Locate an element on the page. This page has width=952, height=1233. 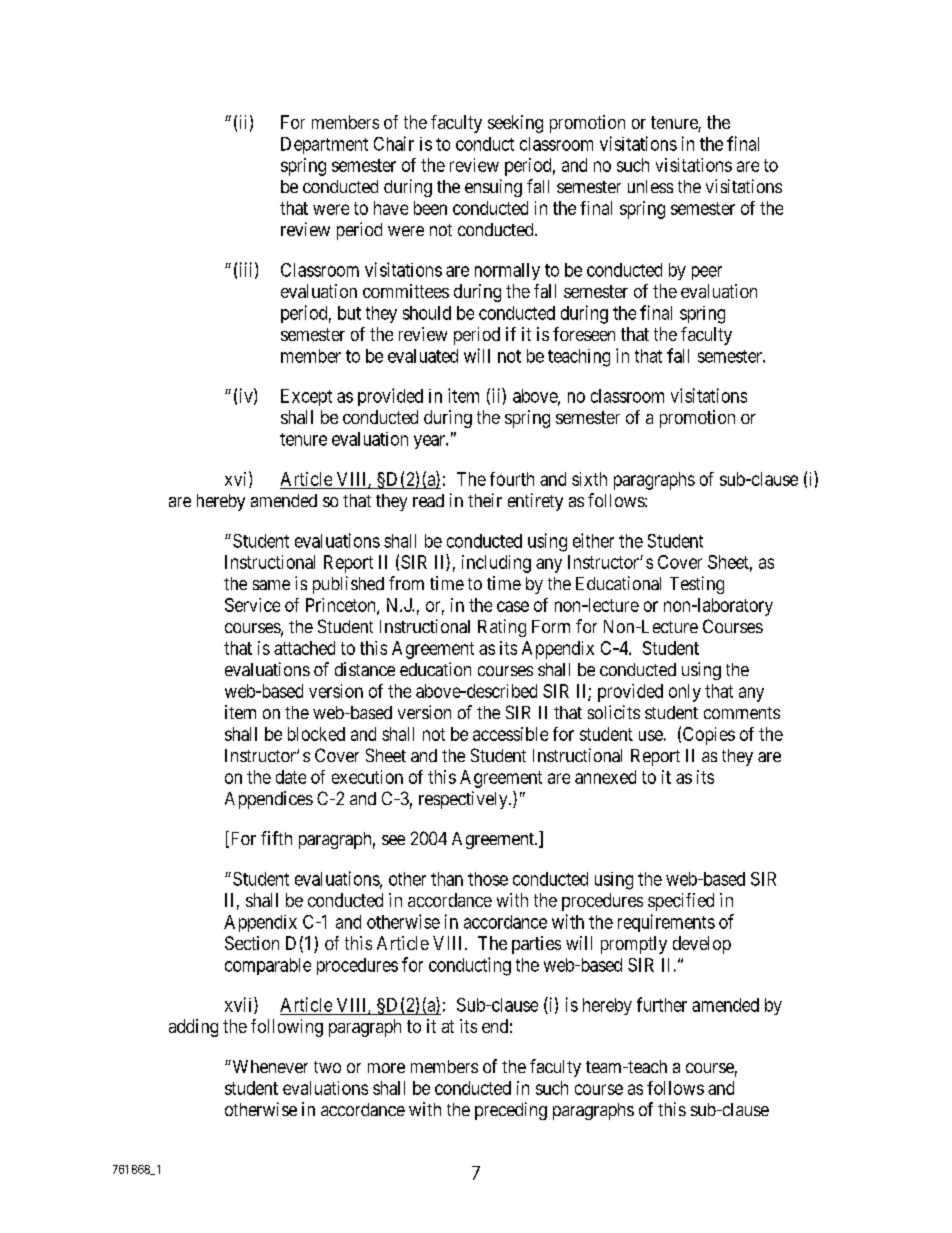
Department is located at coordinates (324, 145).
